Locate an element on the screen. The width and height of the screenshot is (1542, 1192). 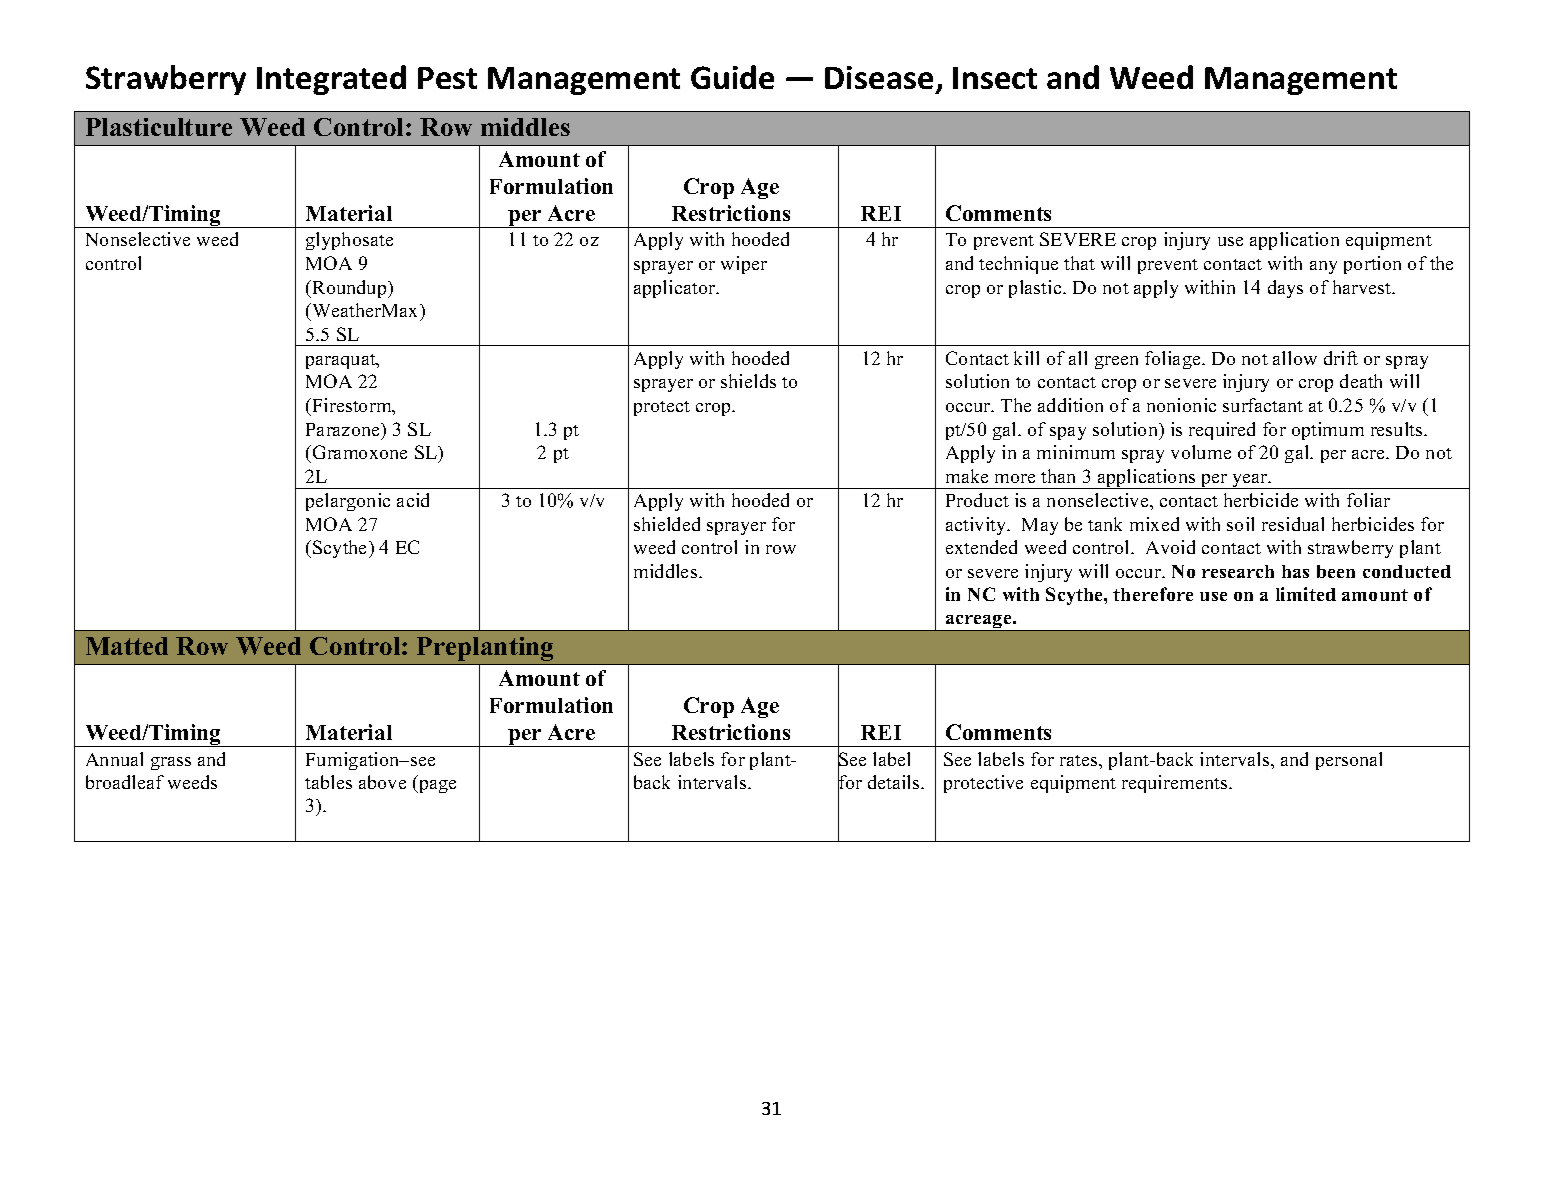
details is located at coordinates (895, 782).
